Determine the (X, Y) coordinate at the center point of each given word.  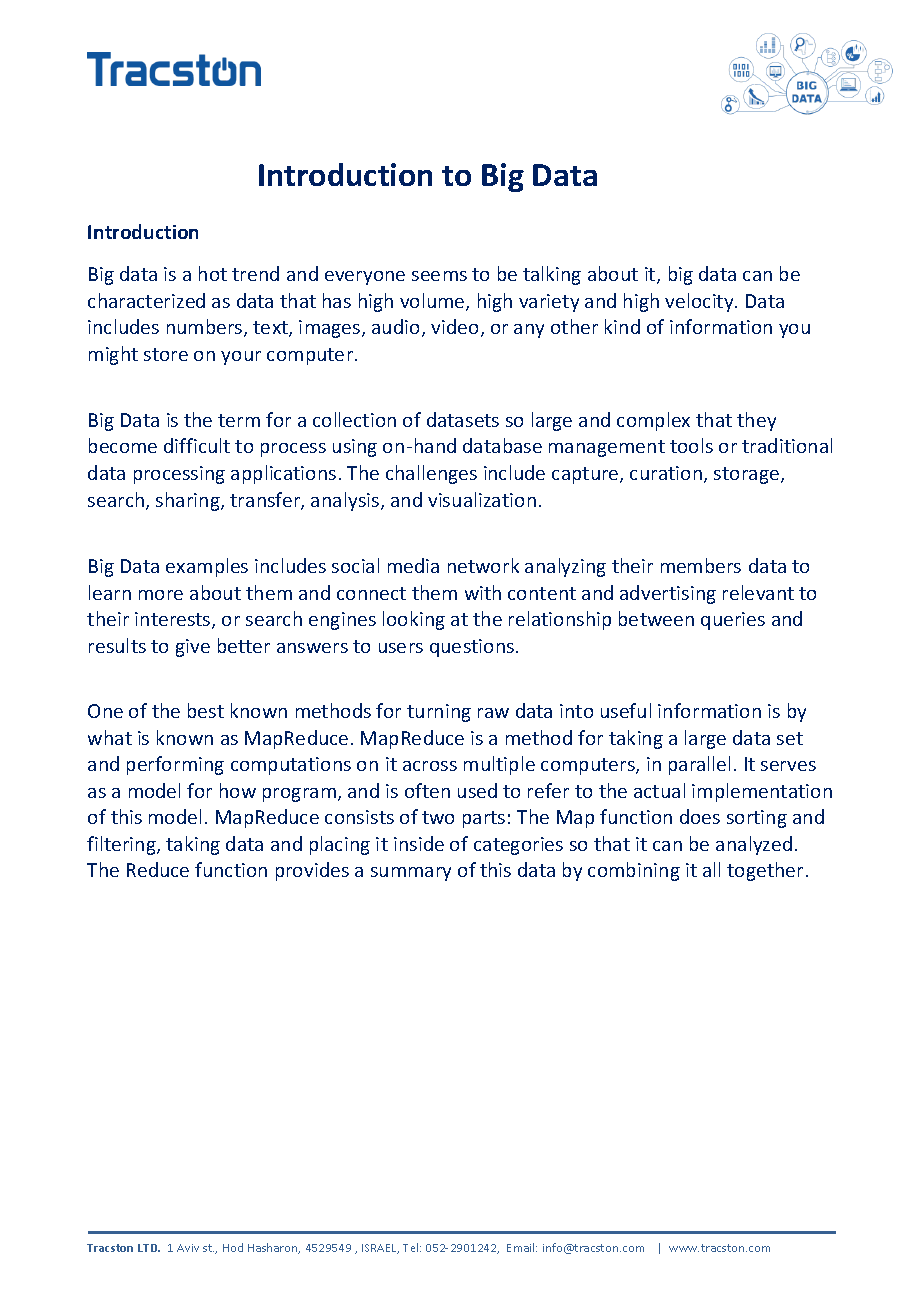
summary (411, 874)
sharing (189, 501)
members (701, 565)
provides (312, 871)
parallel (699, 765)
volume (433, 302)
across (430, 766)
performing (175, 765)
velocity (700, 302)
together (765, 871)
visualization (482, 499)
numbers (206, 328)
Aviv (188, 1248)
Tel (412, 1247)
